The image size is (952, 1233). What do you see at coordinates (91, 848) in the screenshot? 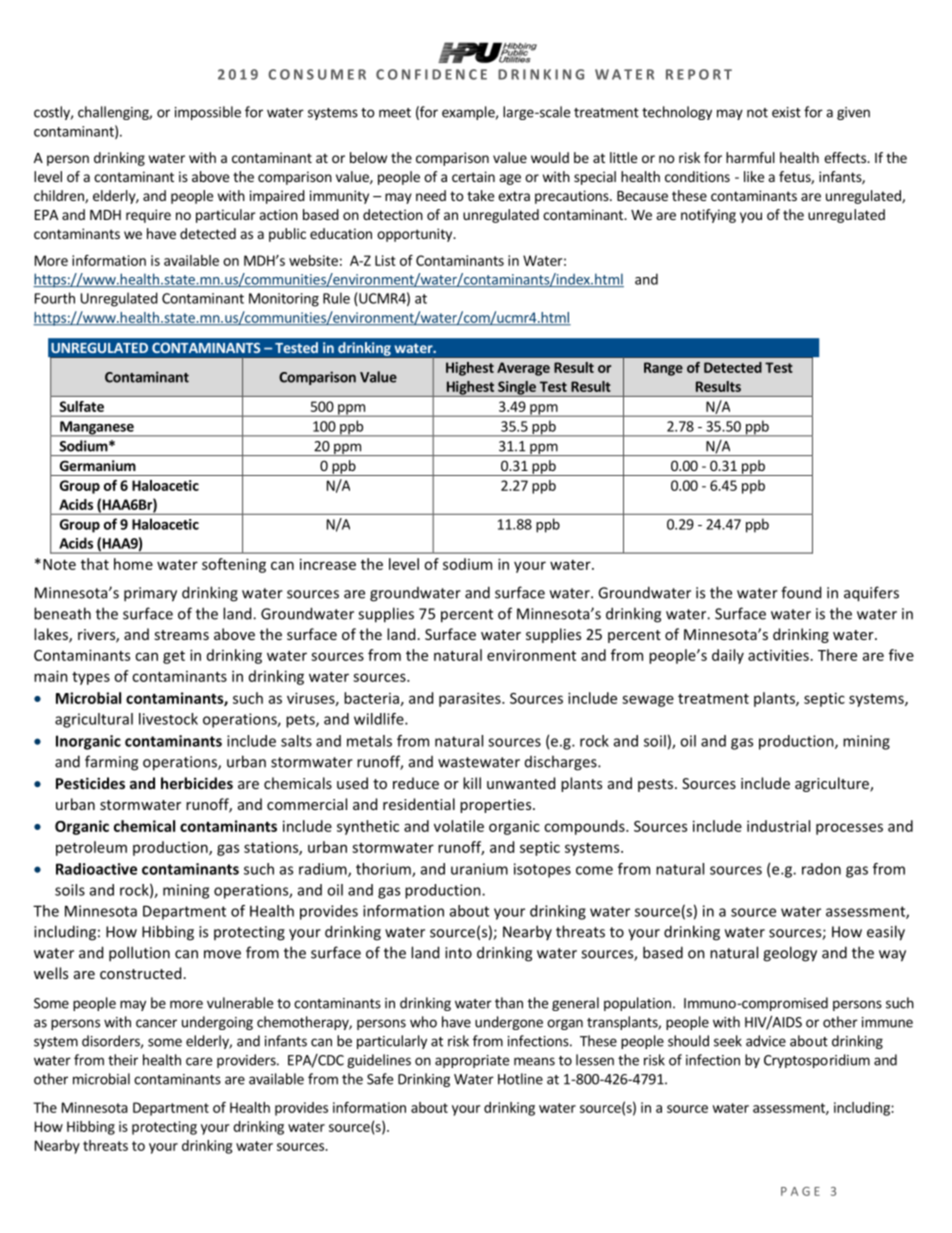
I see `petroleum` at bounding box center [91, 848].
